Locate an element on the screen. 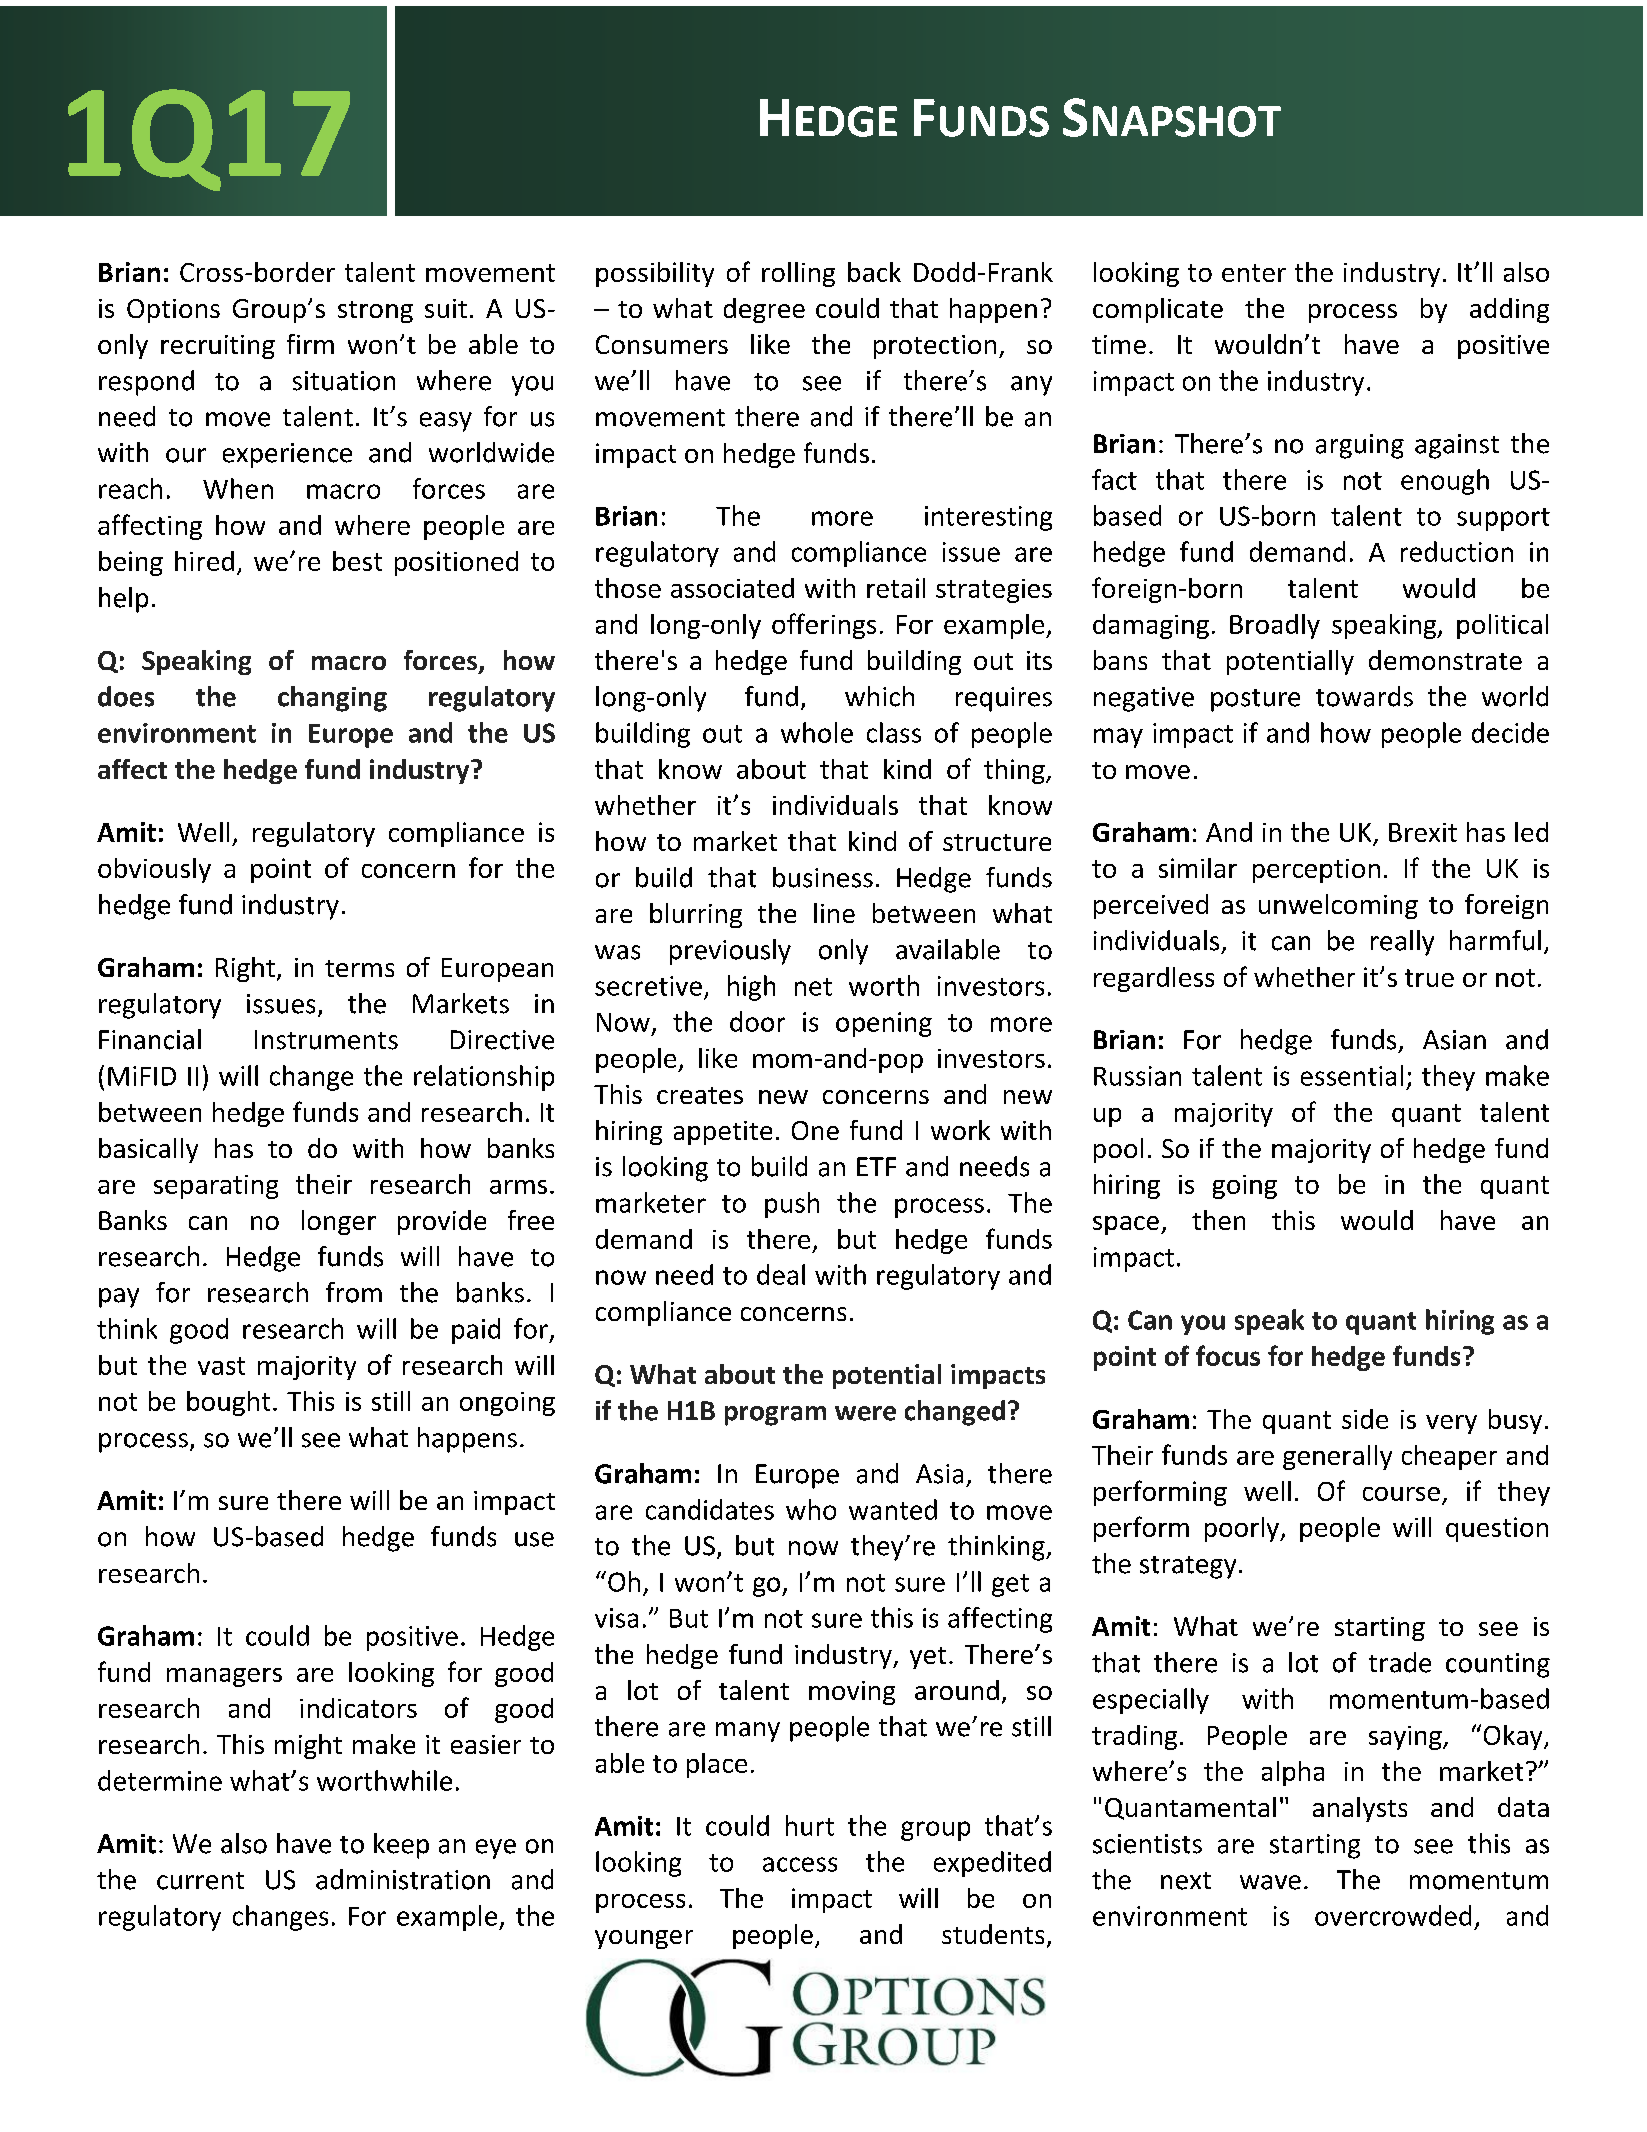 This screenshot has width=1647, height=2132. essential is located at coordinates (1352, 1075).
